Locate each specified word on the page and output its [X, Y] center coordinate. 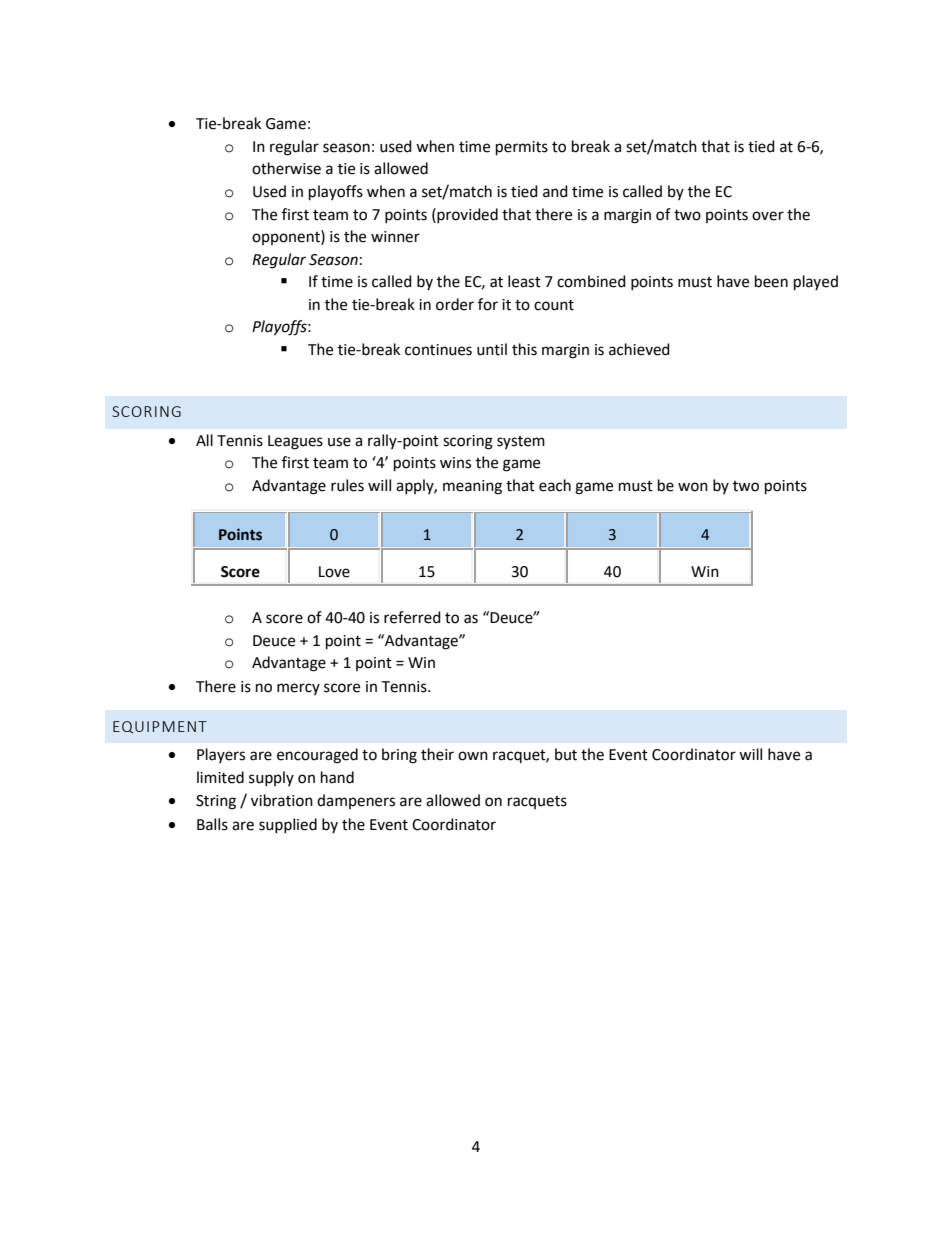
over [768, 216]
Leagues [295, 442]
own [473, 756]
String [216, 802]
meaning [472, 487]
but [566, 754]
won [693, 487]
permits [522, 148]
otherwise [286, 168]
